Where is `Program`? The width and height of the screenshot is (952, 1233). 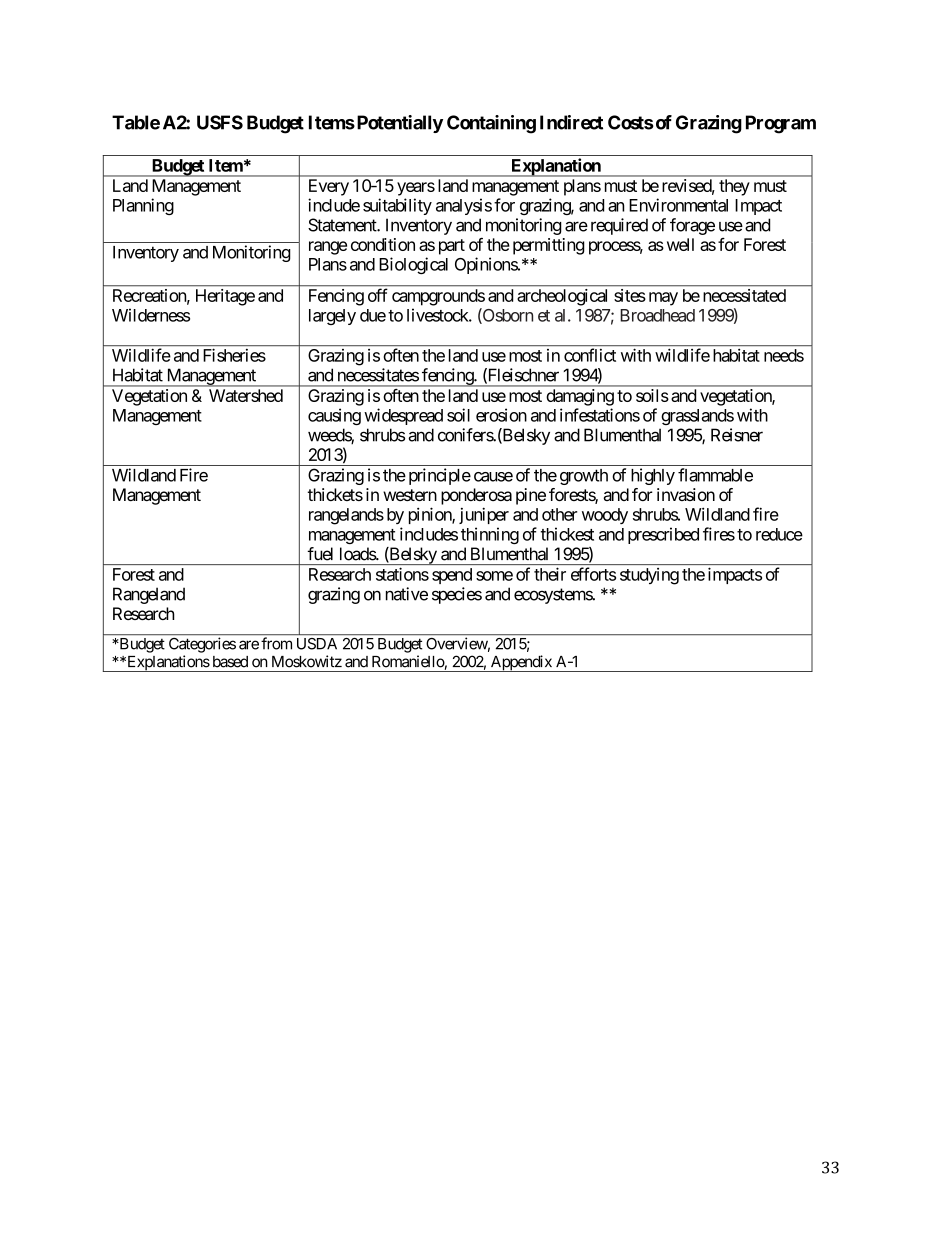 Program is located at coordinates (781, 124).
